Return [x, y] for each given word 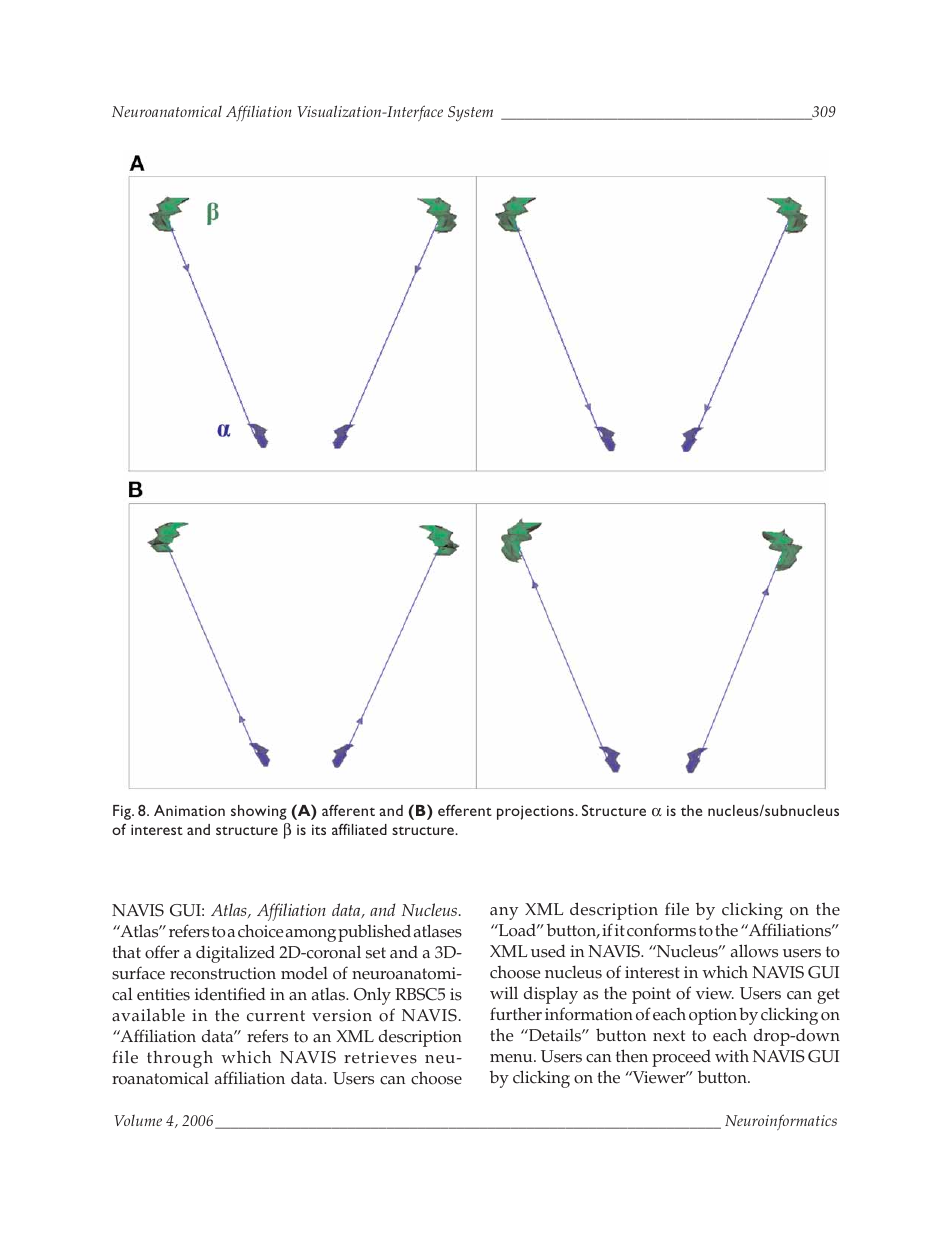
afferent [348, 810]
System [470, 114]
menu [512, 1058]
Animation [189, 810]
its [319, 829]
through [180, 1059]
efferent [465, 810]
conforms [661, 930]
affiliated [359, 829]
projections [536, 812]
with [732, 1056]
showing [259, 812]
